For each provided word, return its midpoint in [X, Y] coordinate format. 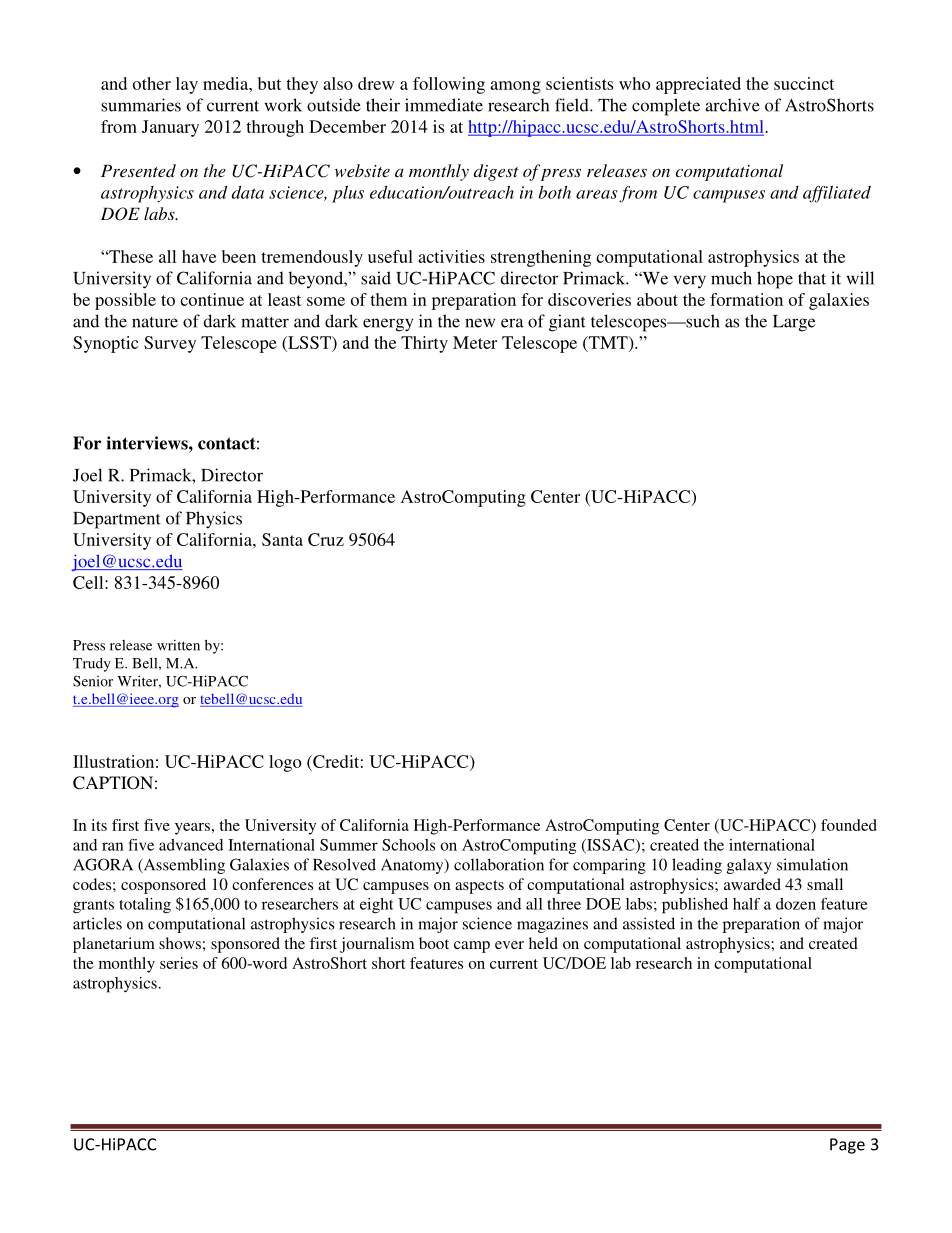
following [449, 85]
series [179, 963]
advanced [191, 845]
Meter [475, 342]
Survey [170, 344]
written [178, 645]
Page [847, 1146]
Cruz [326, 539]
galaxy [749, 866]
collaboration [499, 864]
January [170, 128]
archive [732, 105]
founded [849, 825]
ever [509, 945]
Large [794, 323]
